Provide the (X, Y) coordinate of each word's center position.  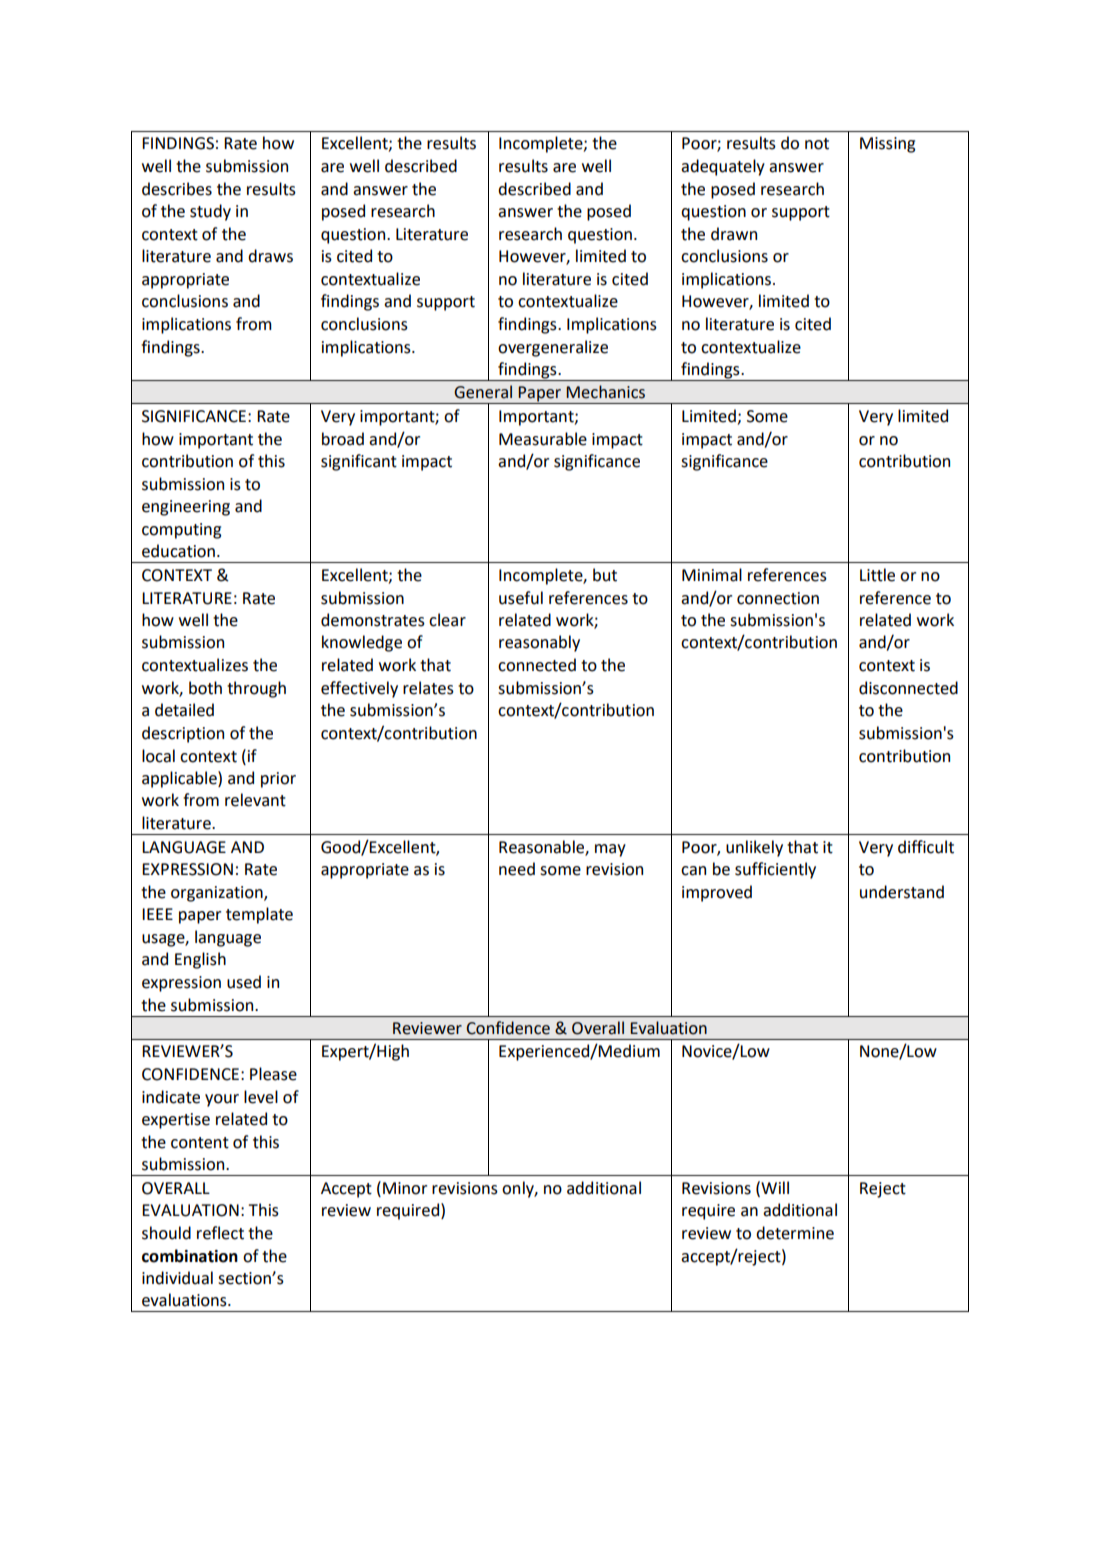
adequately (723, 167)
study (210, 212)
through (256, 689)
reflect (220, 1233)
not (817, 144)
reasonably (539, 643)
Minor (405, 1188)
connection (778, 598)
